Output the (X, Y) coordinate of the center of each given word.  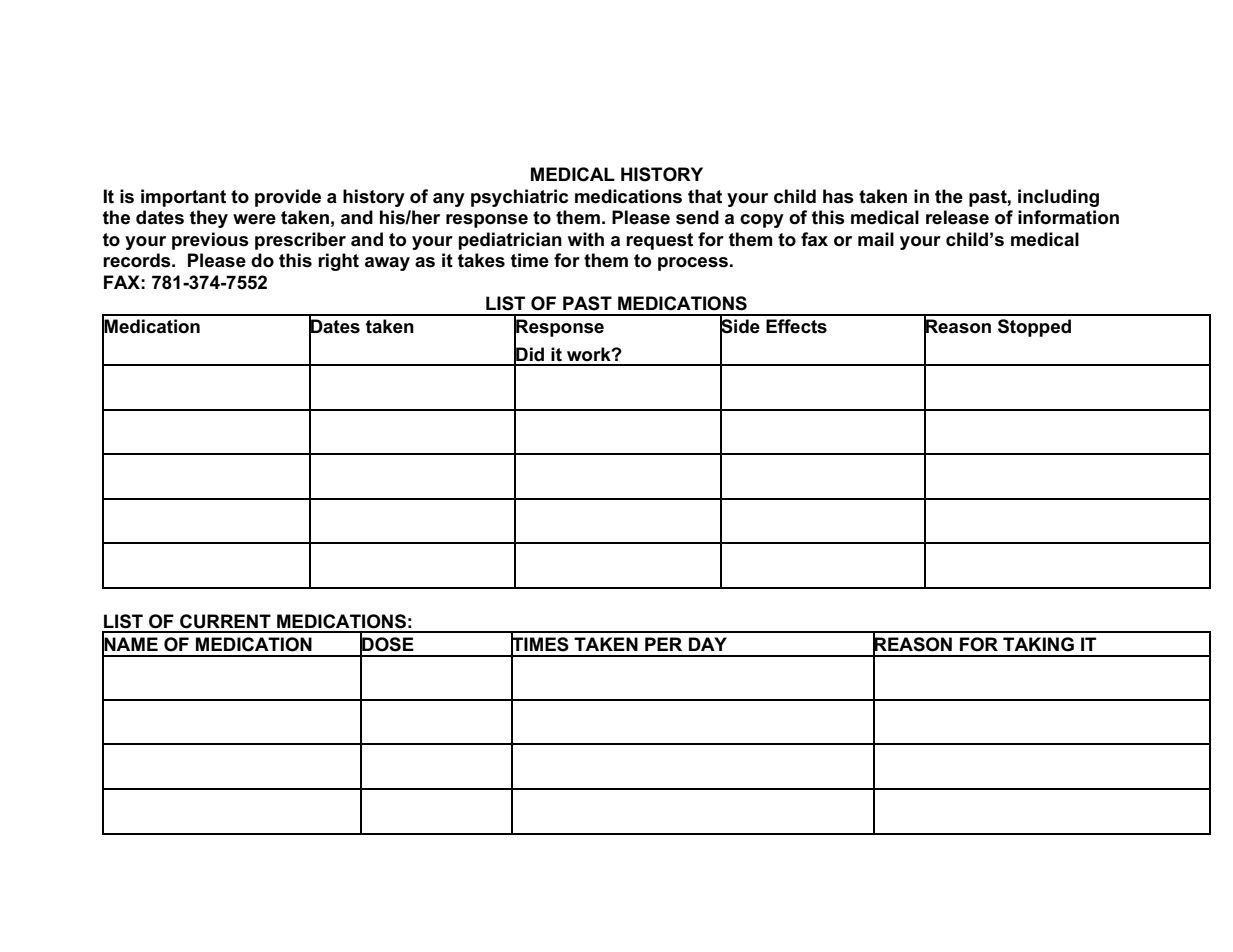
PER (663, 644)
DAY (708, 644)
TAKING (1038, 644)
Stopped (1034, 328)
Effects (796, 326)
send (697, 217)
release (957, 217)
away (387, 264)
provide (288, 198)
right (338, 262)
